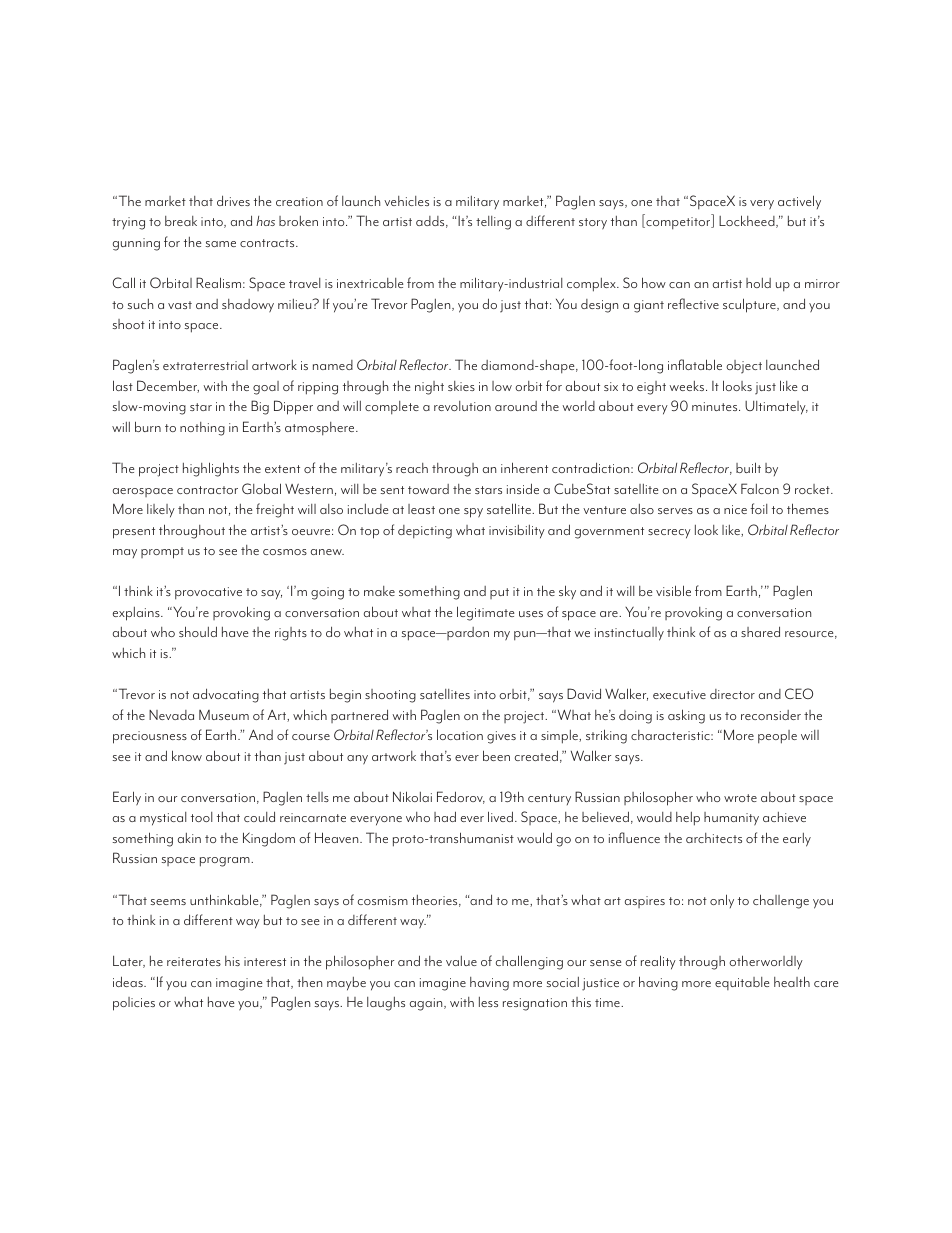 This screenshot has width=952, height=1233. What do you see at coordinates (740, 798) in the screenshot?
I see `wrote` at bounding box center [740, 798].
